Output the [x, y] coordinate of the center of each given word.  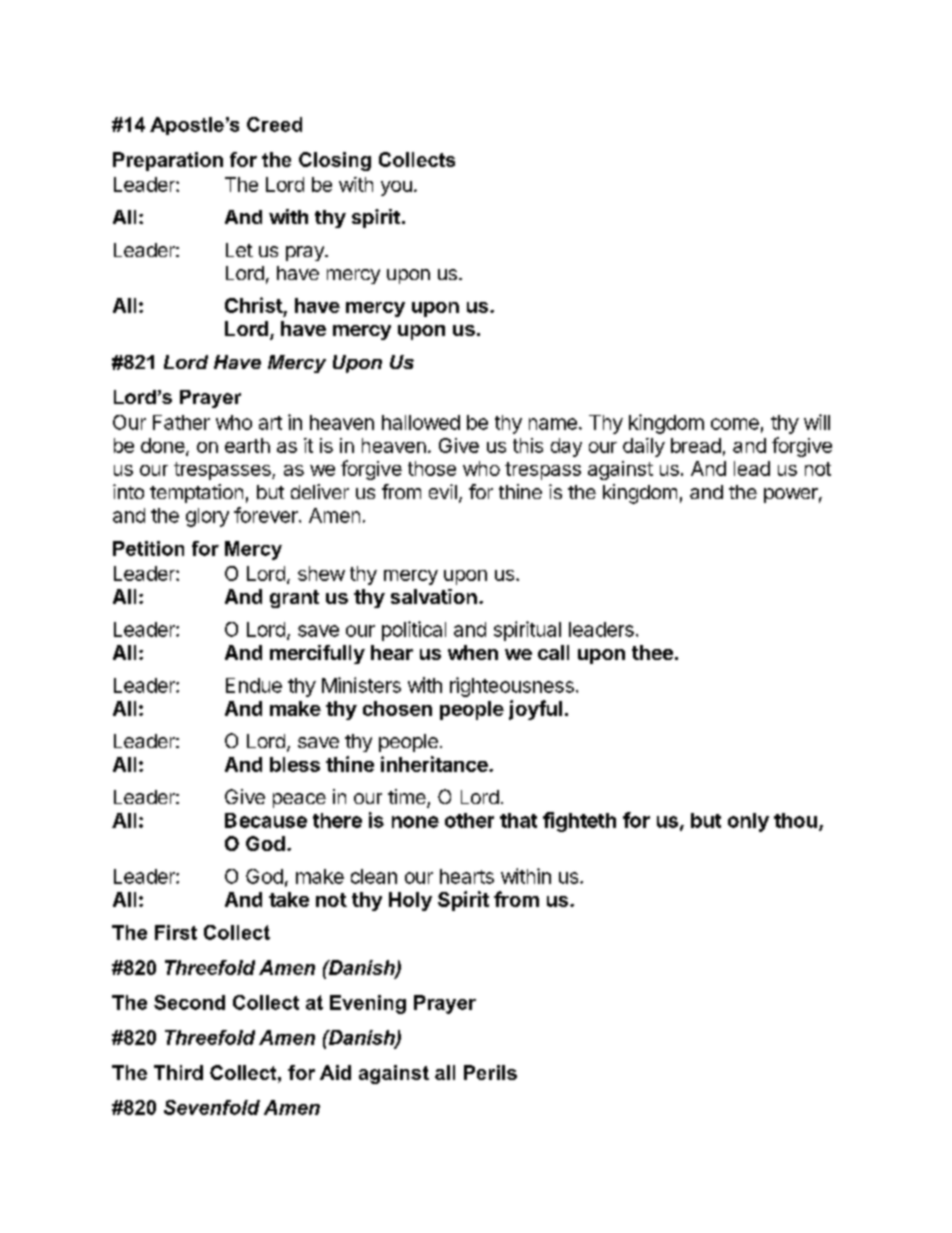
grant [294, 599]
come [735, 424]
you [396, 188]
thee [652, 652]
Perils [490, 1072]
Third [178, 1072]
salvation [434, 596]
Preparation [168, 161]
